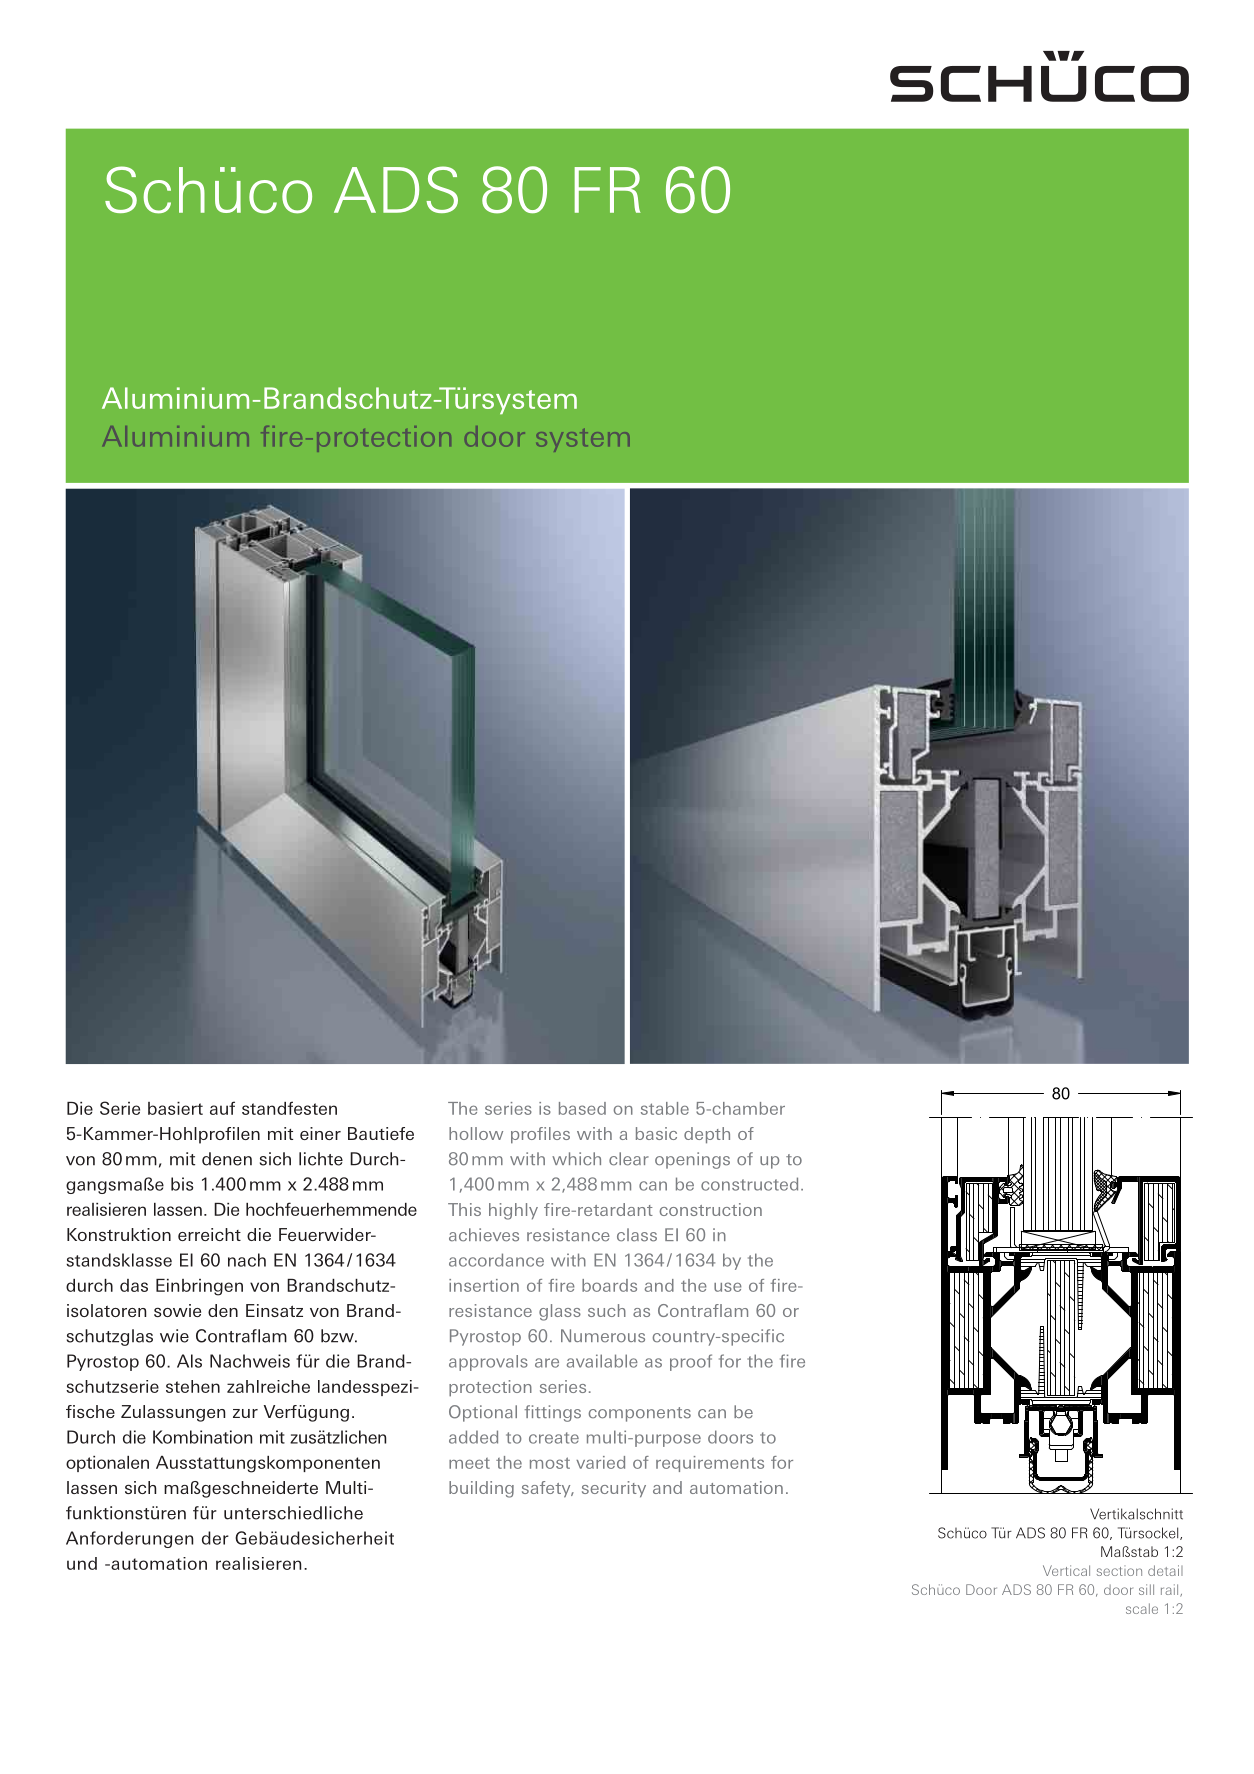 The image size is (1254, 1774). What do you see at coordinates (82, 1563) in the screenshot?
I see `und` at bounding box center [82, 1563].
